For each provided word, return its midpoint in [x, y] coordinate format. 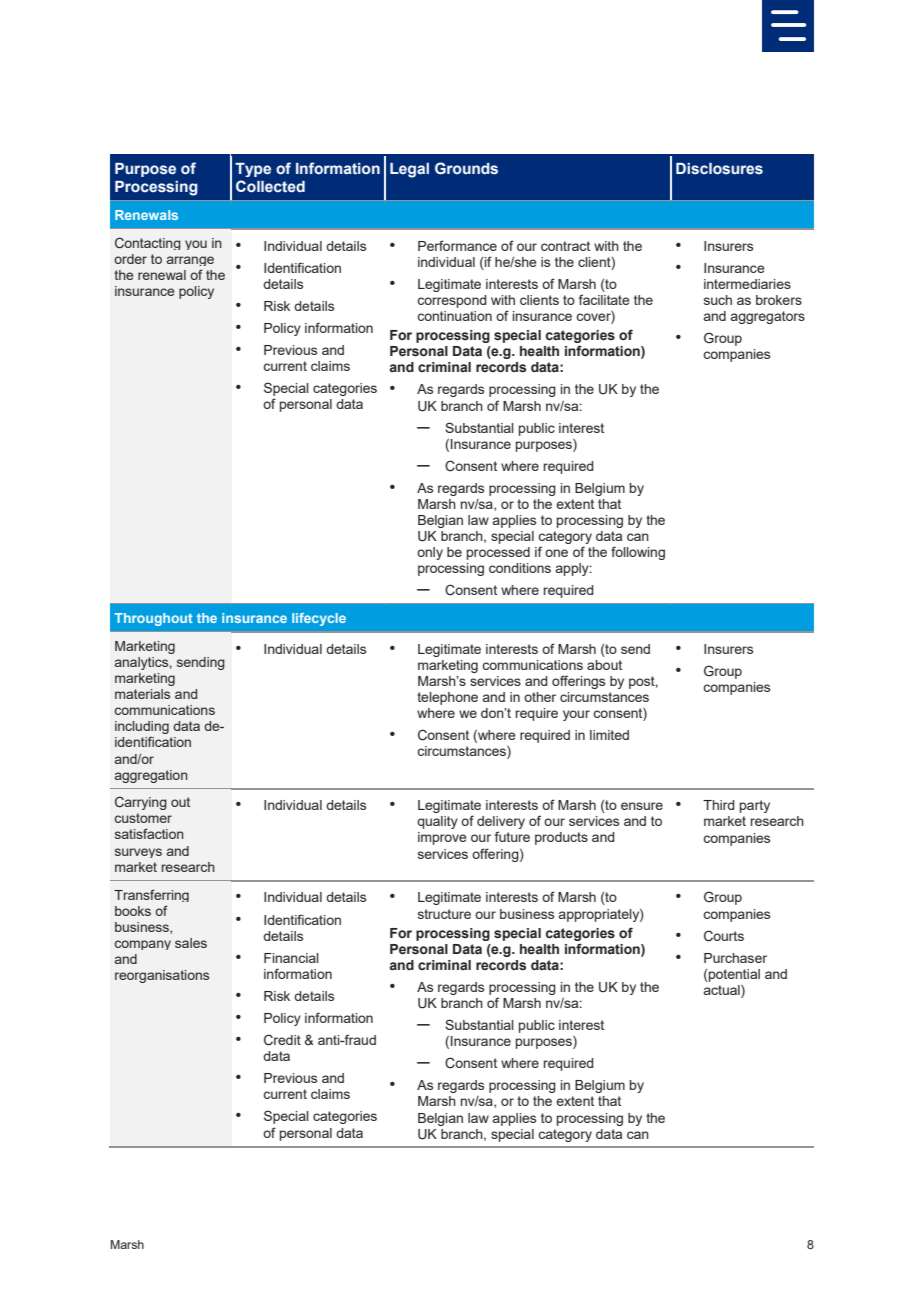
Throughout [153, 619]
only [430, 553]
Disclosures [719, 169]
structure [444, 914]
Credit [282, 1040]
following [638, 553]
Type [253, 170]
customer [143, 818]
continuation [454, 316]
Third [719, 805]
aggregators [768, 317]
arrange [190, 261]
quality [437, 822]
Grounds [466, 168]
